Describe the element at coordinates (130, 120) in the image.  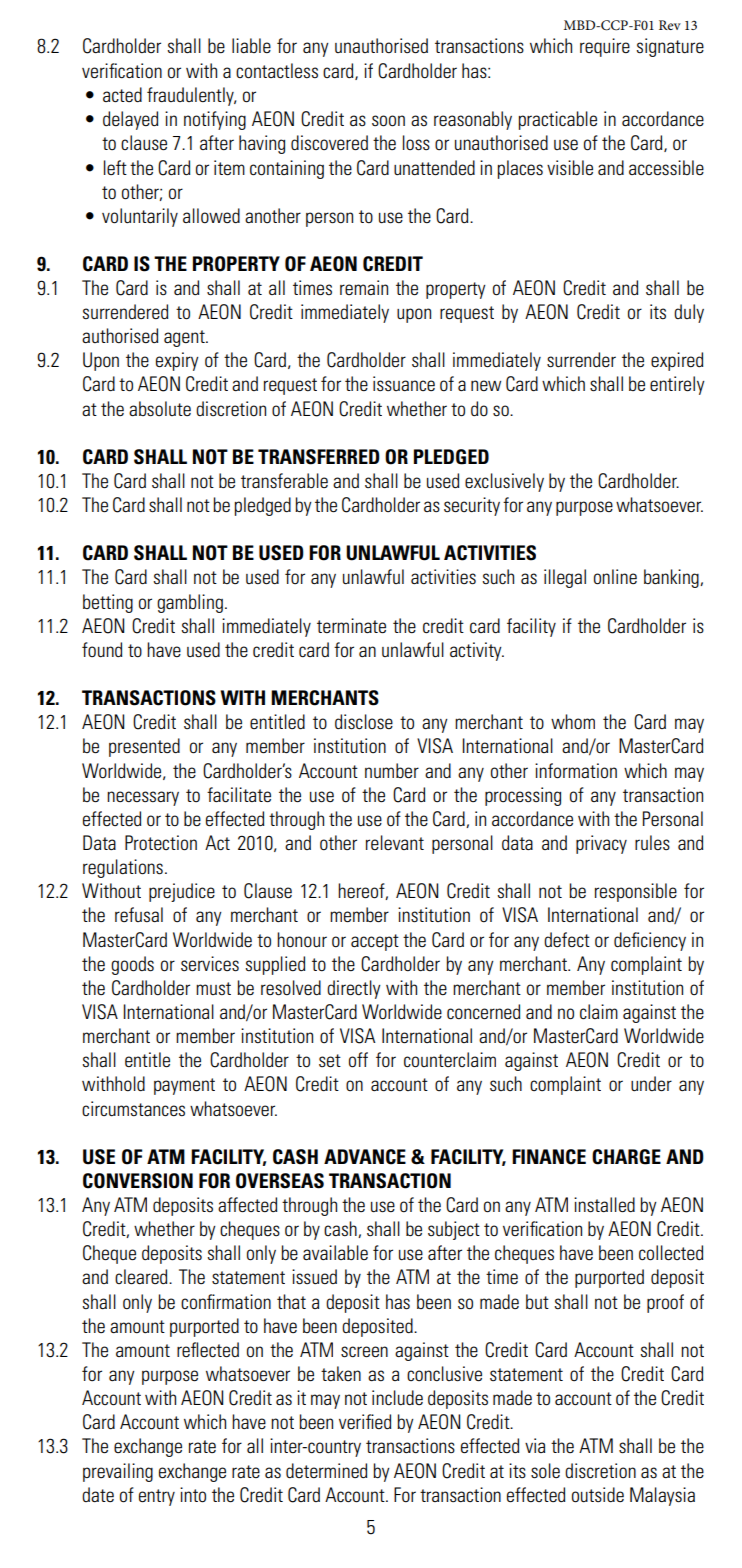
I see `delayed` at that location.
